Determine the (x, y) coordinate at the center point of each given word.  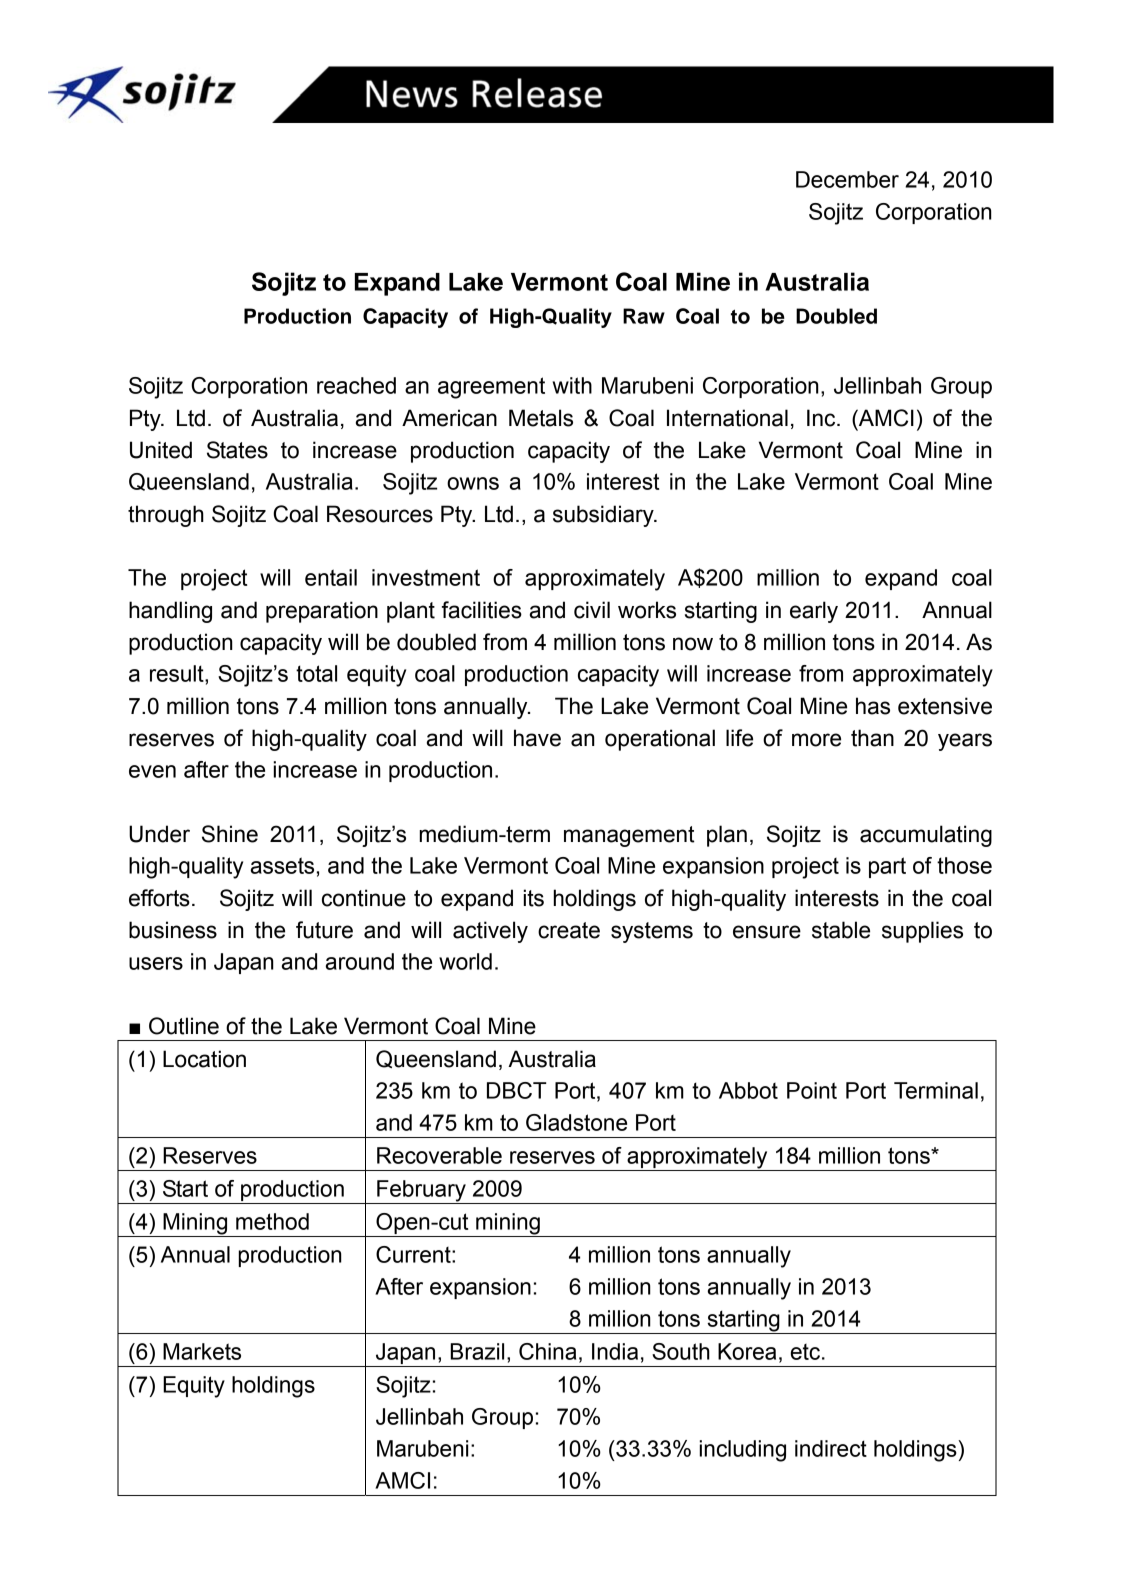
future (324, 930)
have (537, 738)
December (847, 179)
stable (841, 930)
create (569, 930)
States (237, 450)
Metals (541, 418)
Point (812, 1090)
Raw (644, 316)
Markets (202, 1351)
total (316, 673)
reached (356, 385)
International (727, 418)
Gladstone (576, 1122)
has (873, 706)
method (272, 1221)
